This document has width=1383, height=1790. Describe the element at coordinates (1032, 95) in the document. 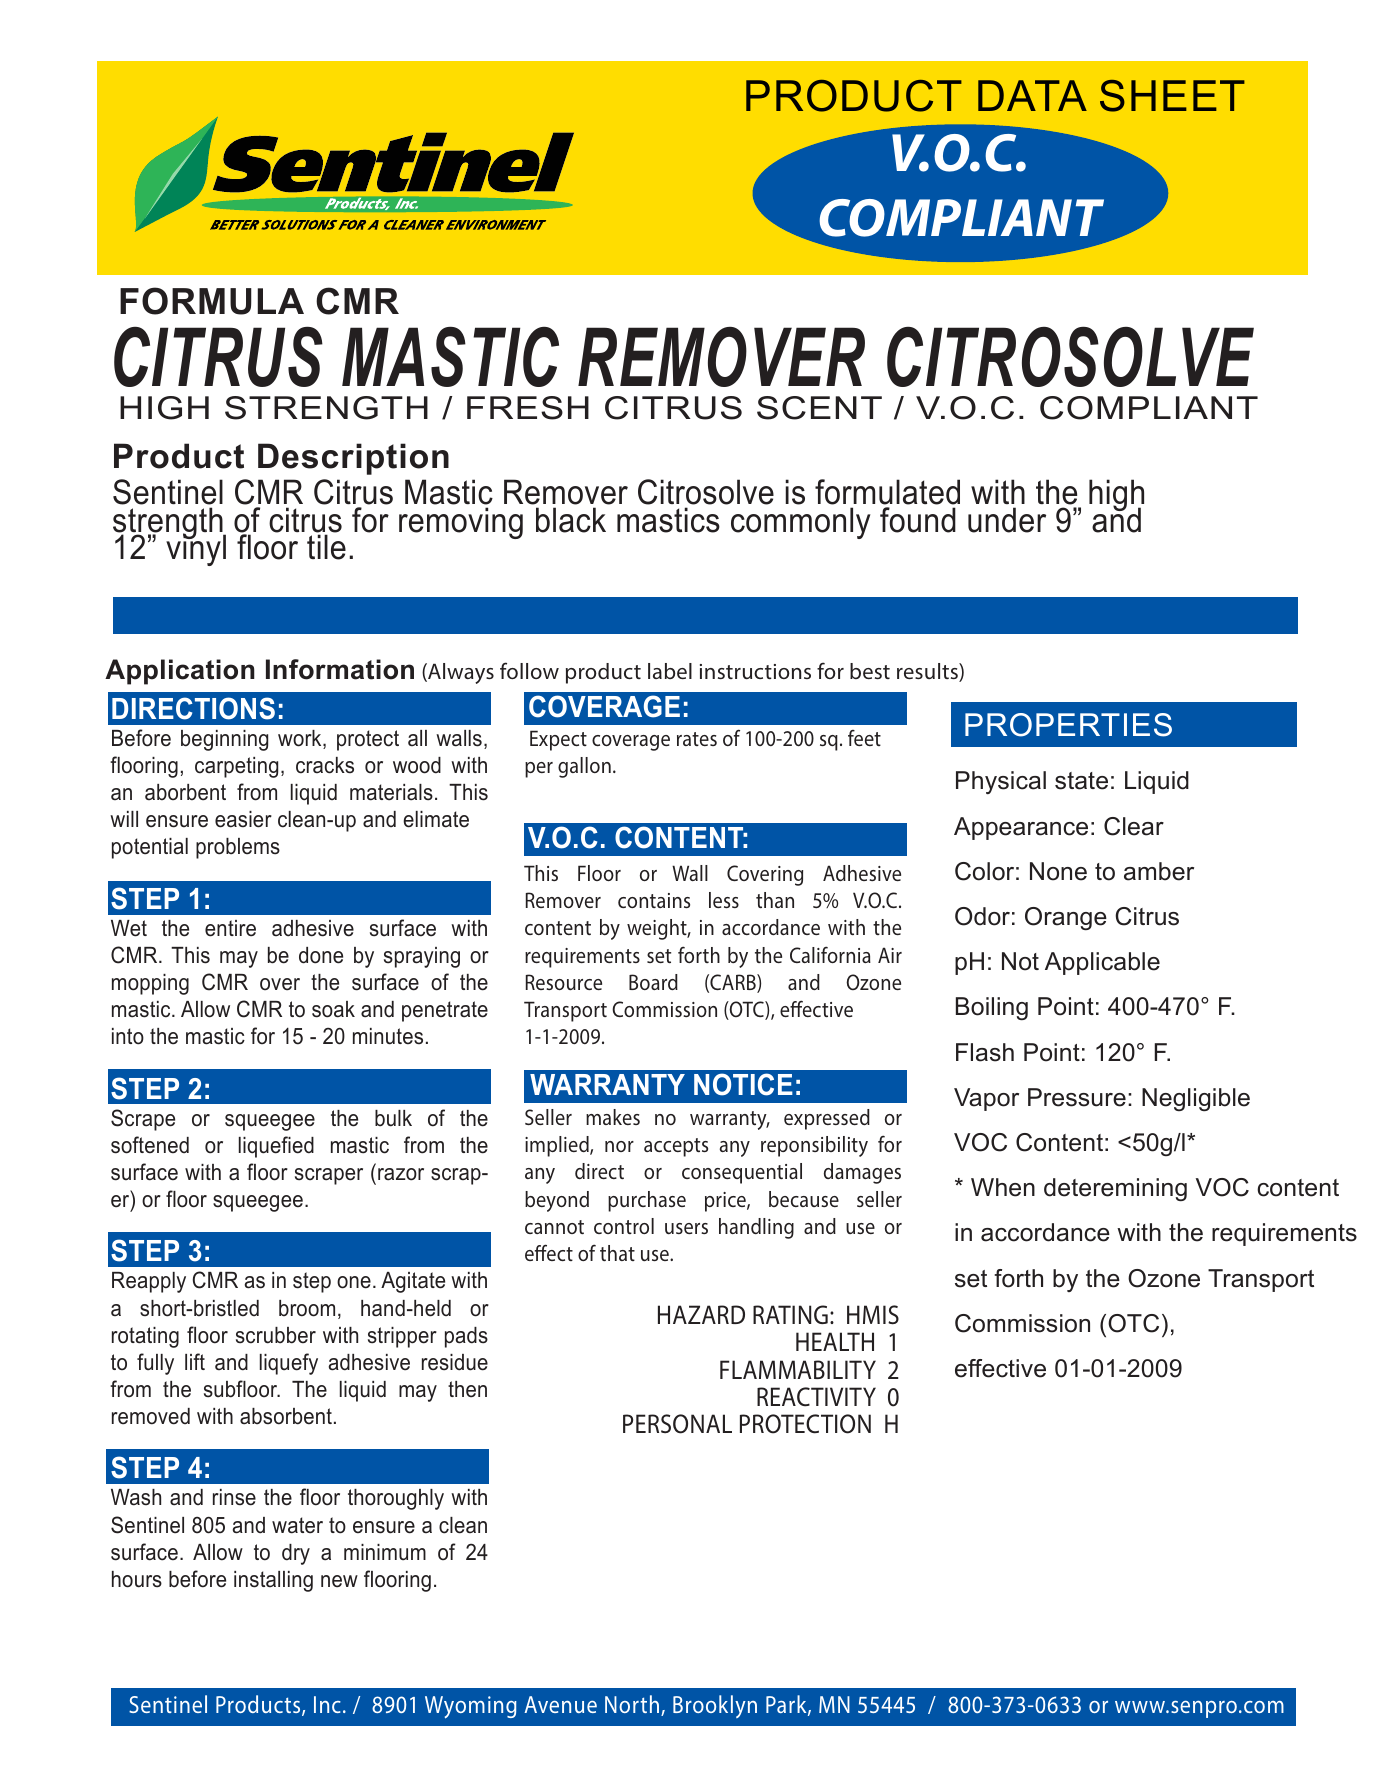

I see `DATA` at that location.
